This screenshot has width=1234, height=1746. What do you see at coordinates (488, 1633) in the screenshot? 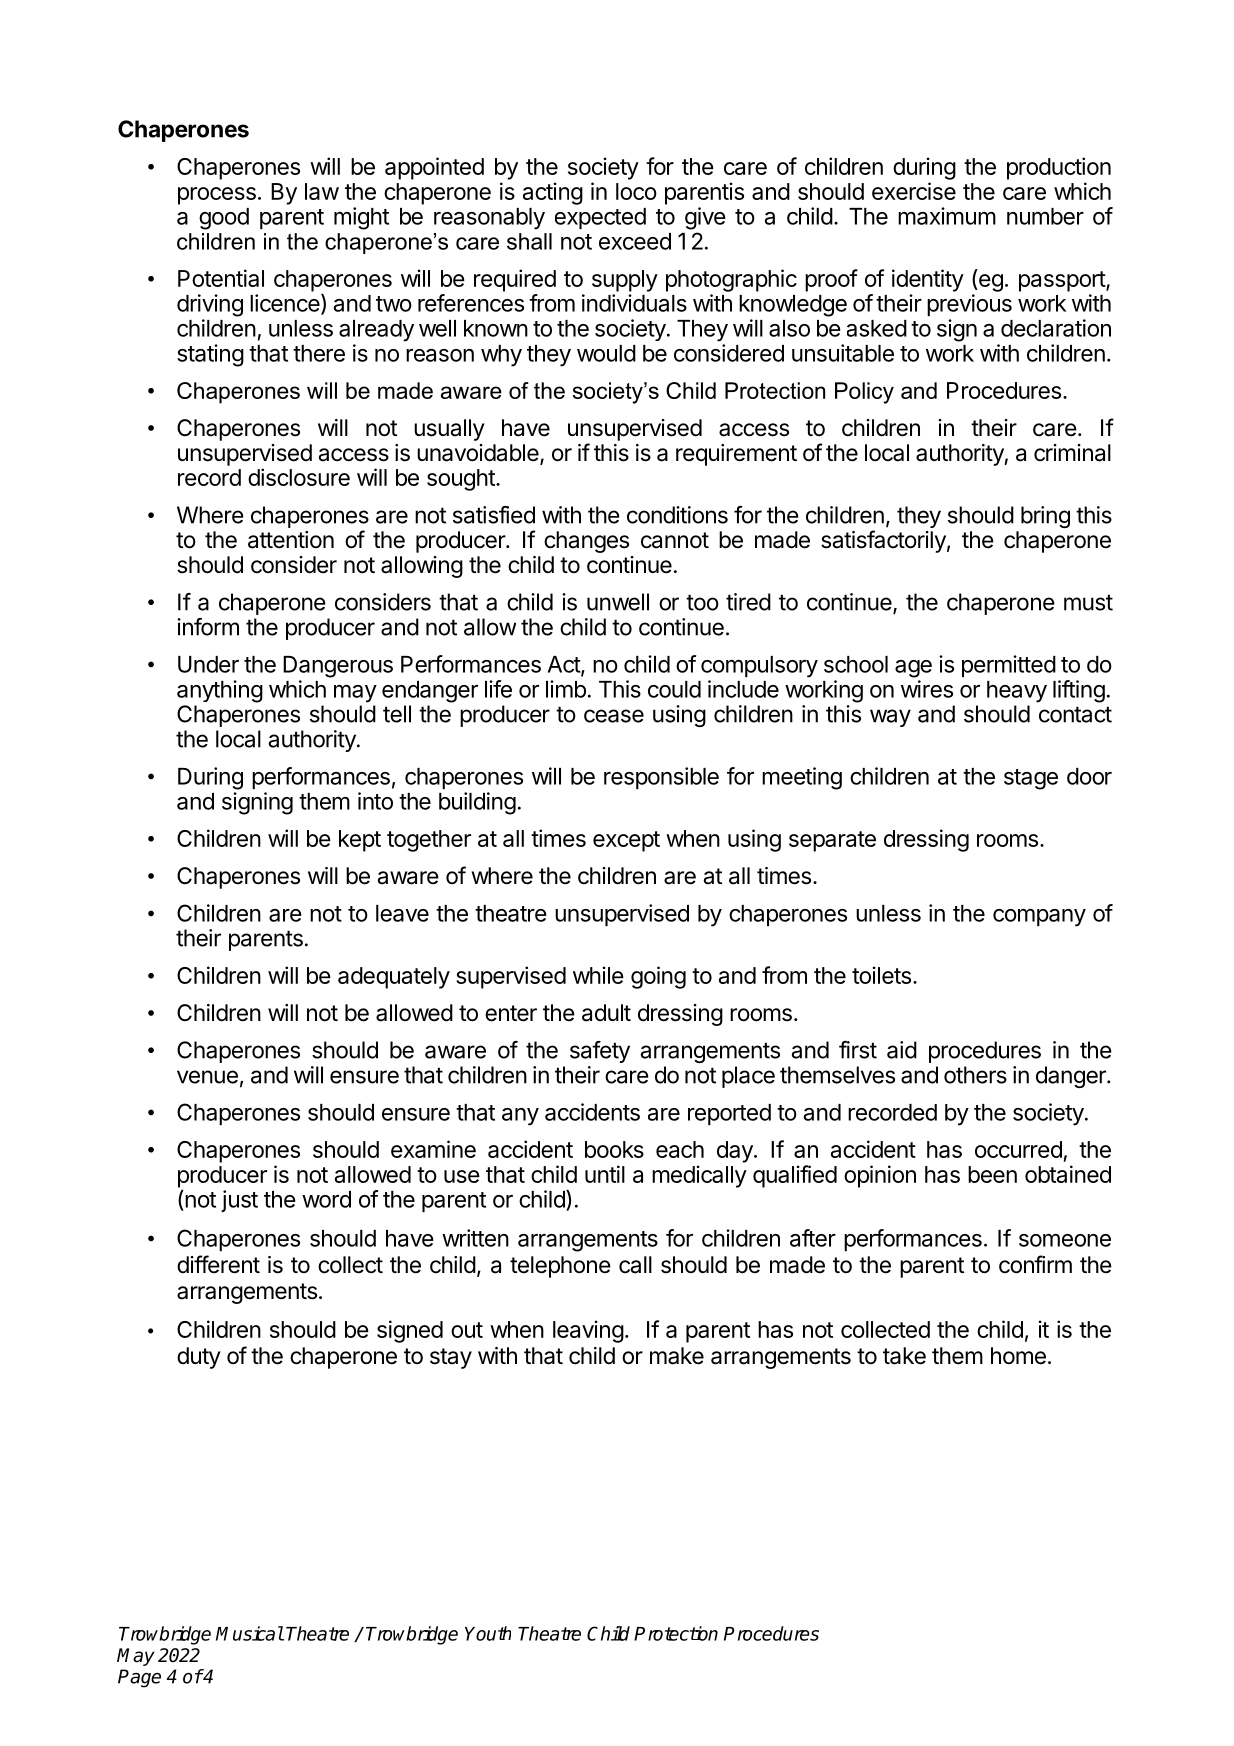
I see `Youth` at bounding box center [488, 1633].
